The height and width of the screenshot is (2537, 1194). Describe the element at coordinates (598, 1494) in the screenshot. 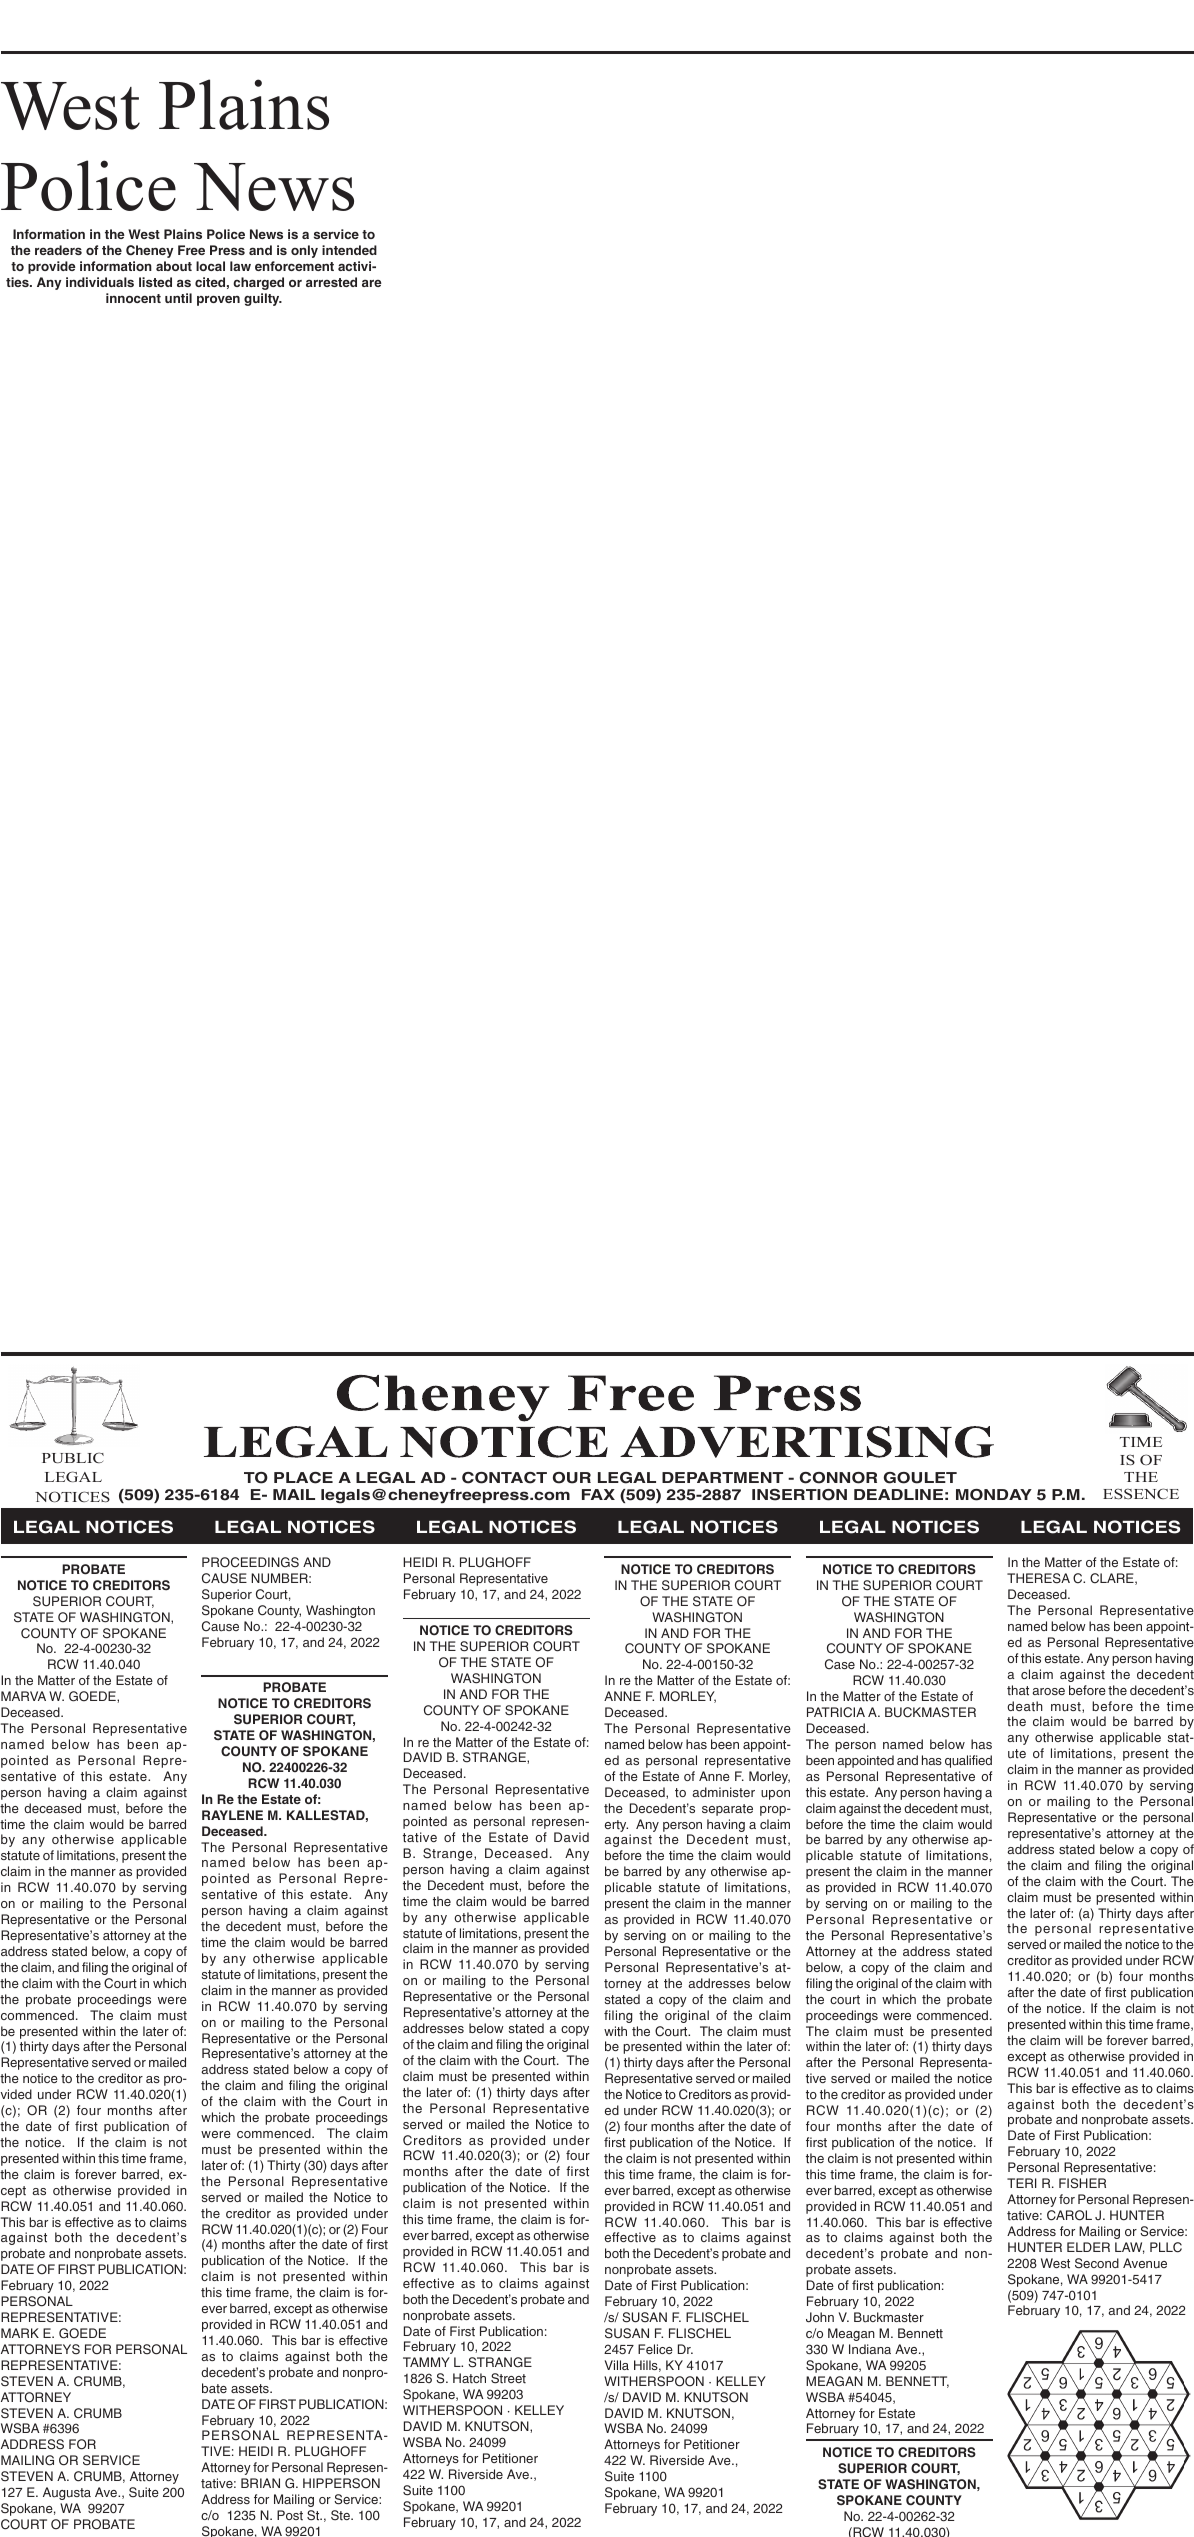

I see `FAX` at that location.
